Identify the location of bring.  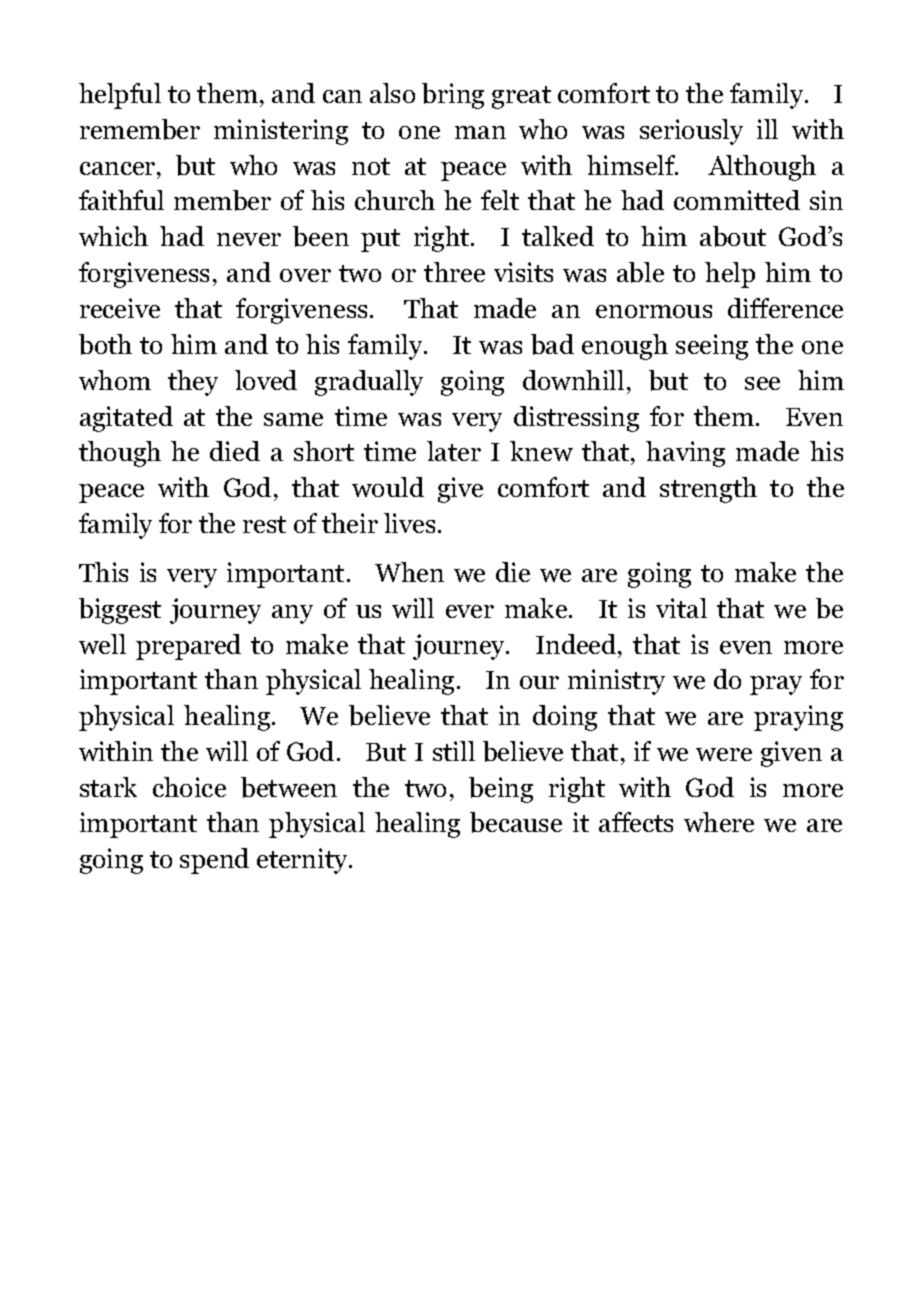
(453, 96).
